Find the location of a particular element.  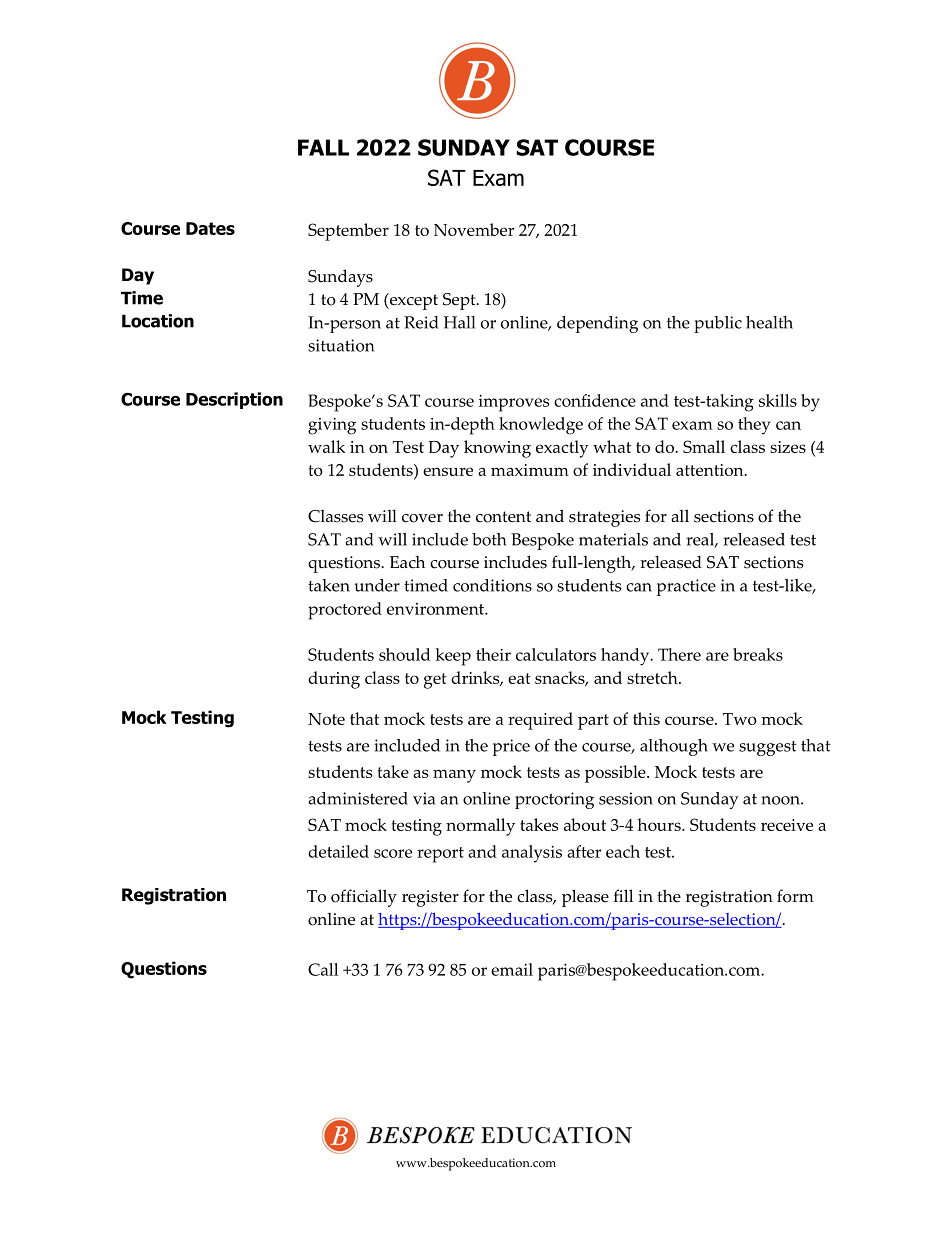

under is located at coordinates (377, 585).
